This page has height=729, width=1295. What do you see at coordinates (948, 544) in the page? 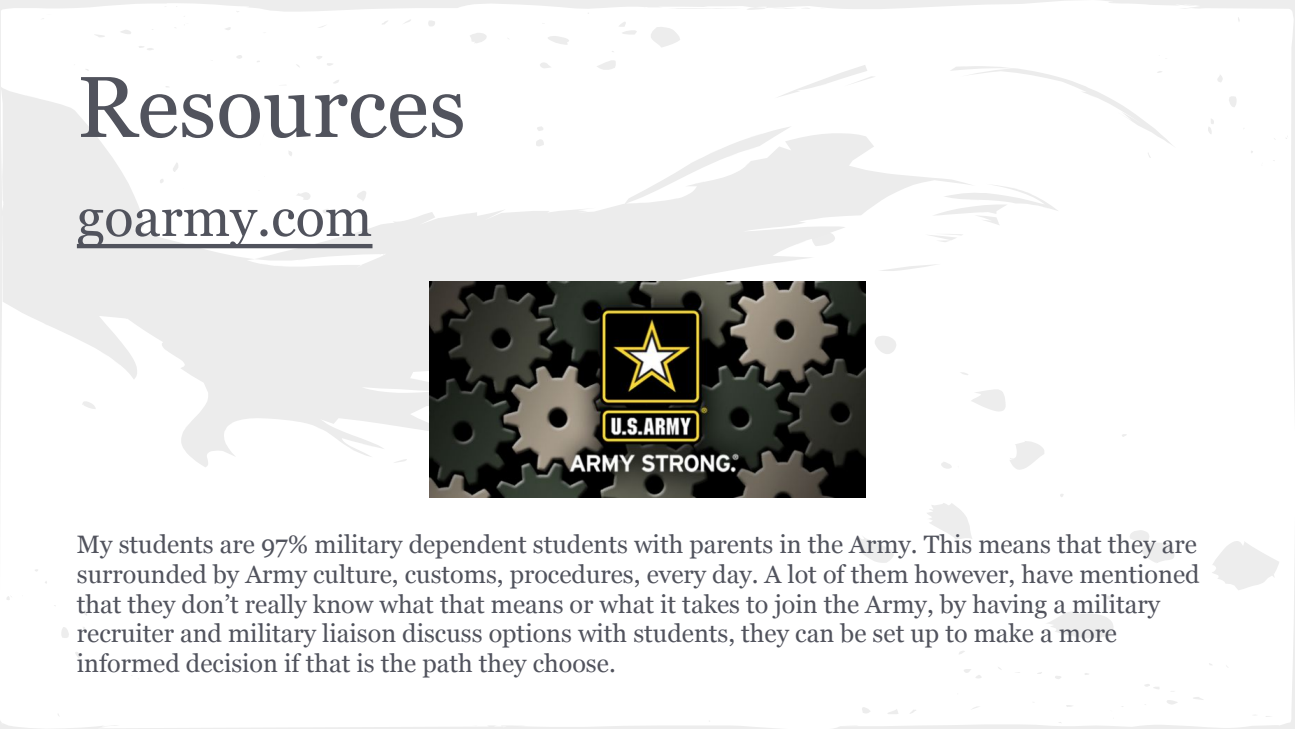
I see `This` at bounding box center [948, 544].
